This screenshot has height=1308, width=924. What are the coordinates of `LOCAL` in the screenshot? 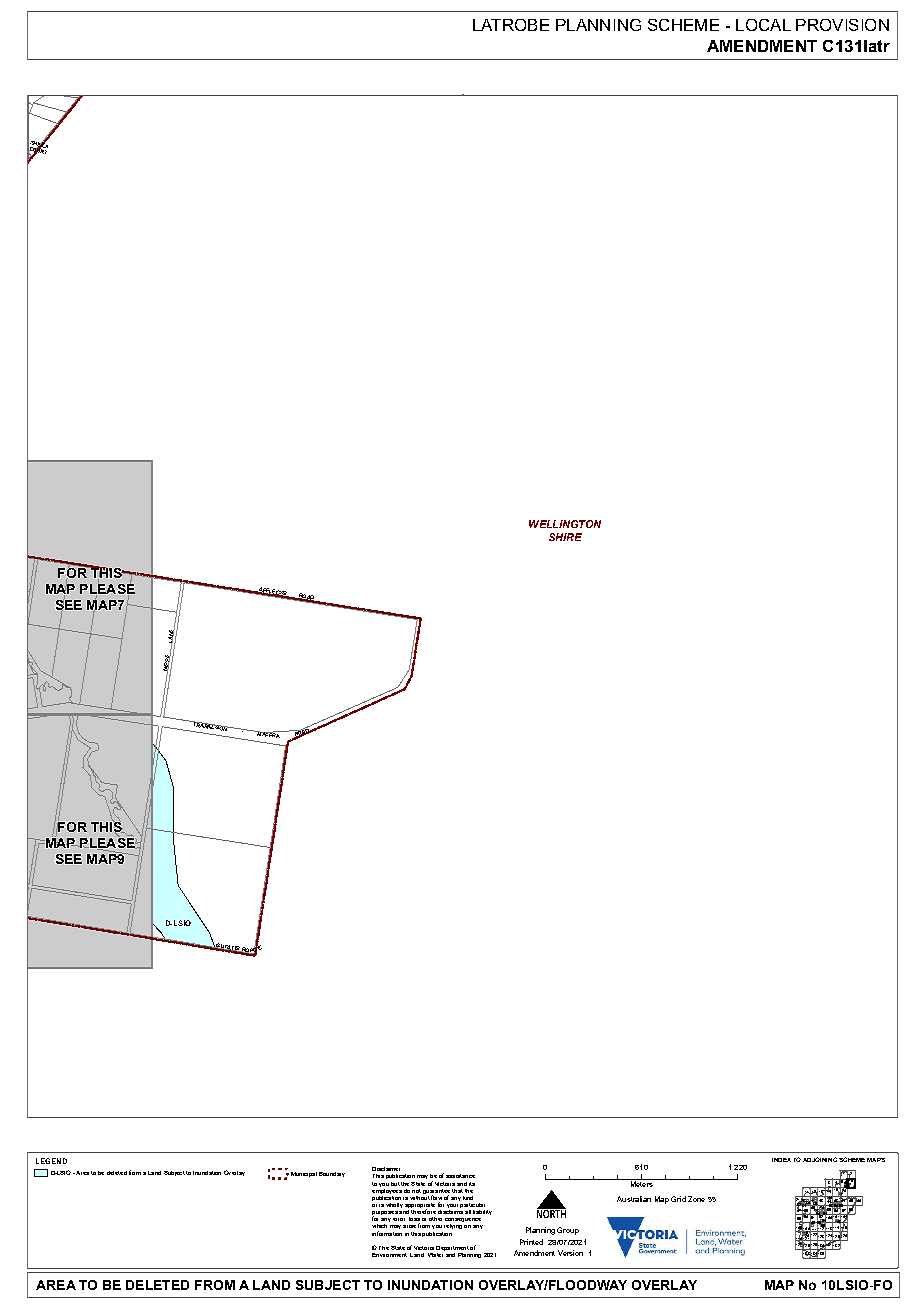 It's located at (763, 25).
